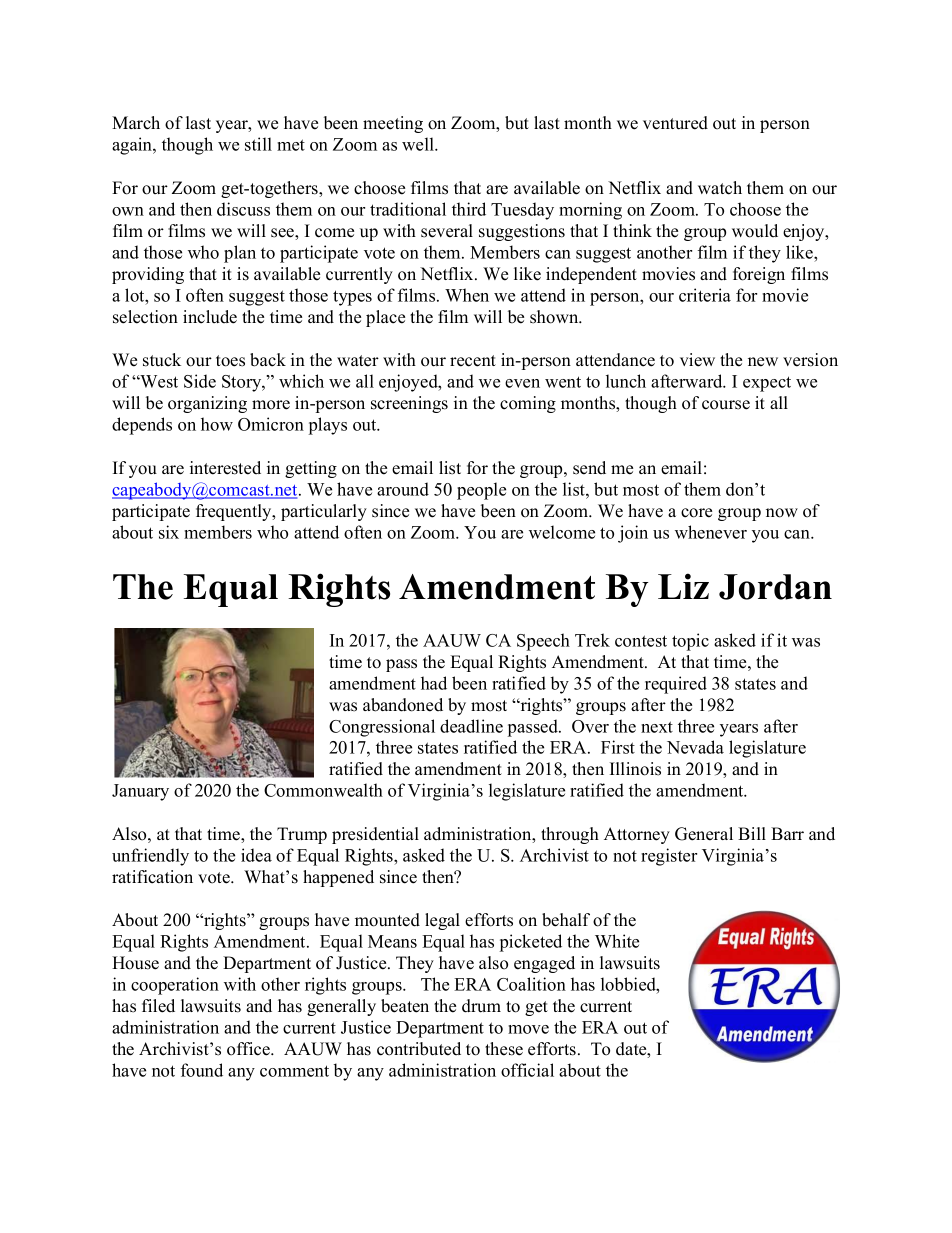 Image resolution: width=952 pixels, height=1233 pixels. What do you see at coordinates (258, 144) in the page?
I see `still` at bounding box center [258, 144].
